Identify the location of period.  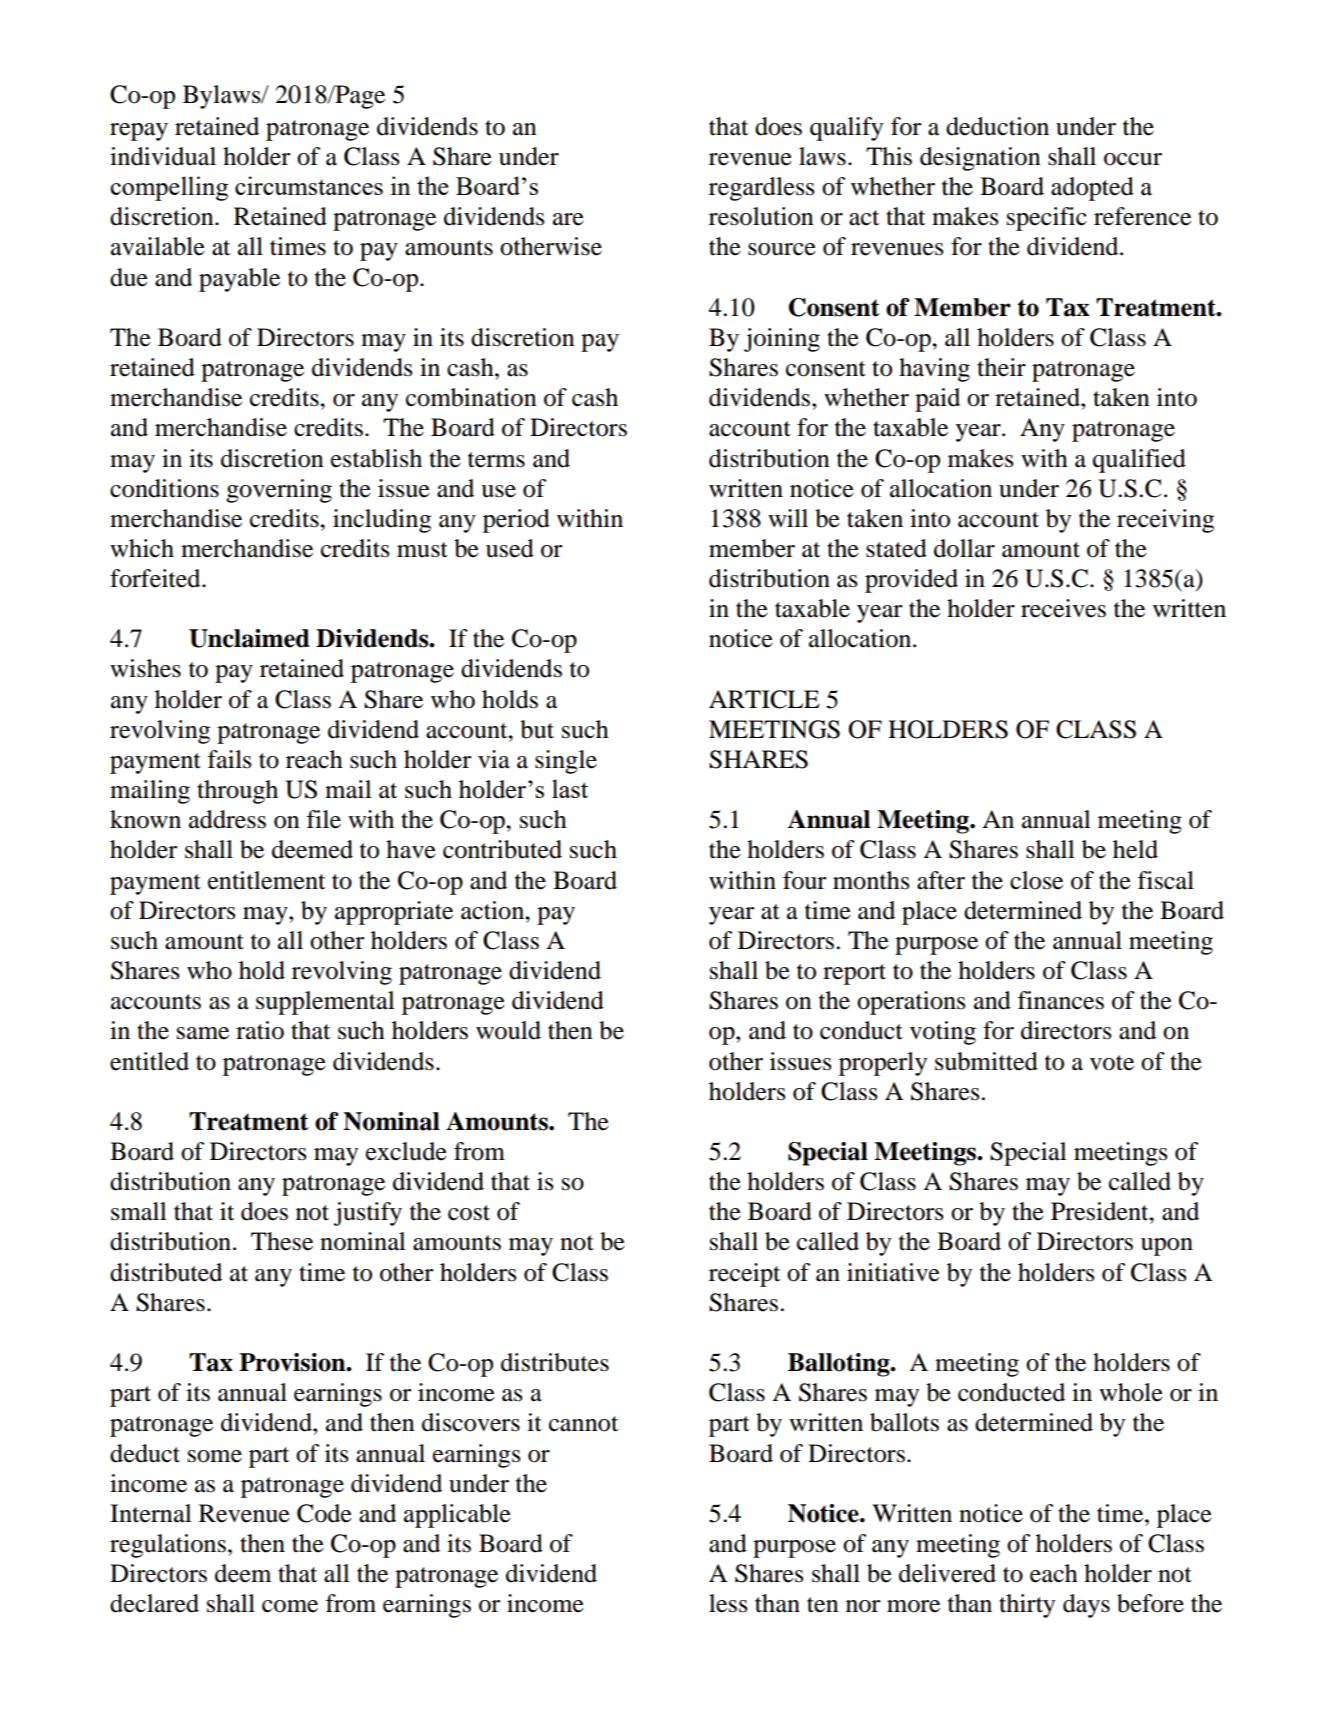
(516, 521).
